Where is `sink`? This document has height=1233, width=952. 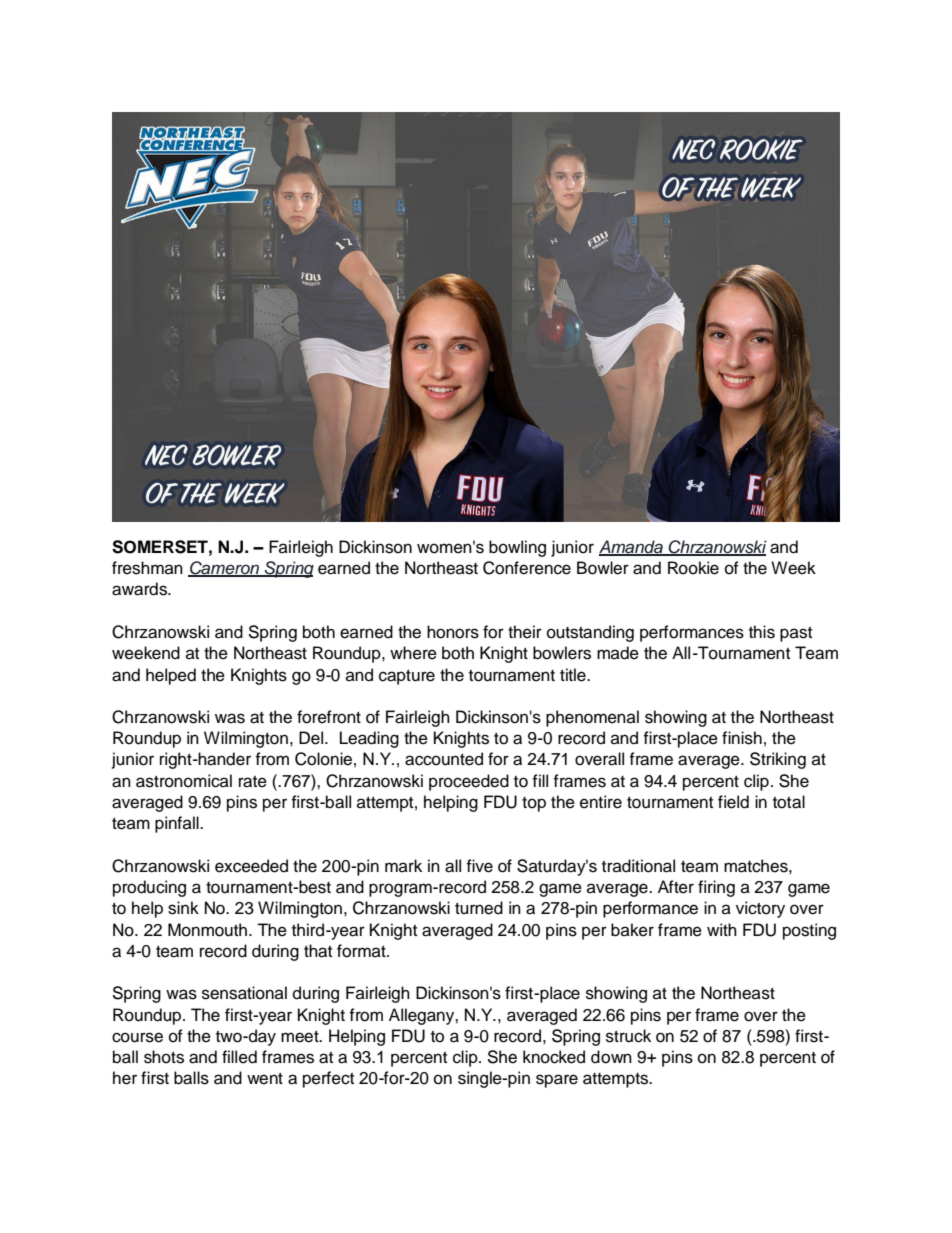
sink is located at coordinates (183, 908).
